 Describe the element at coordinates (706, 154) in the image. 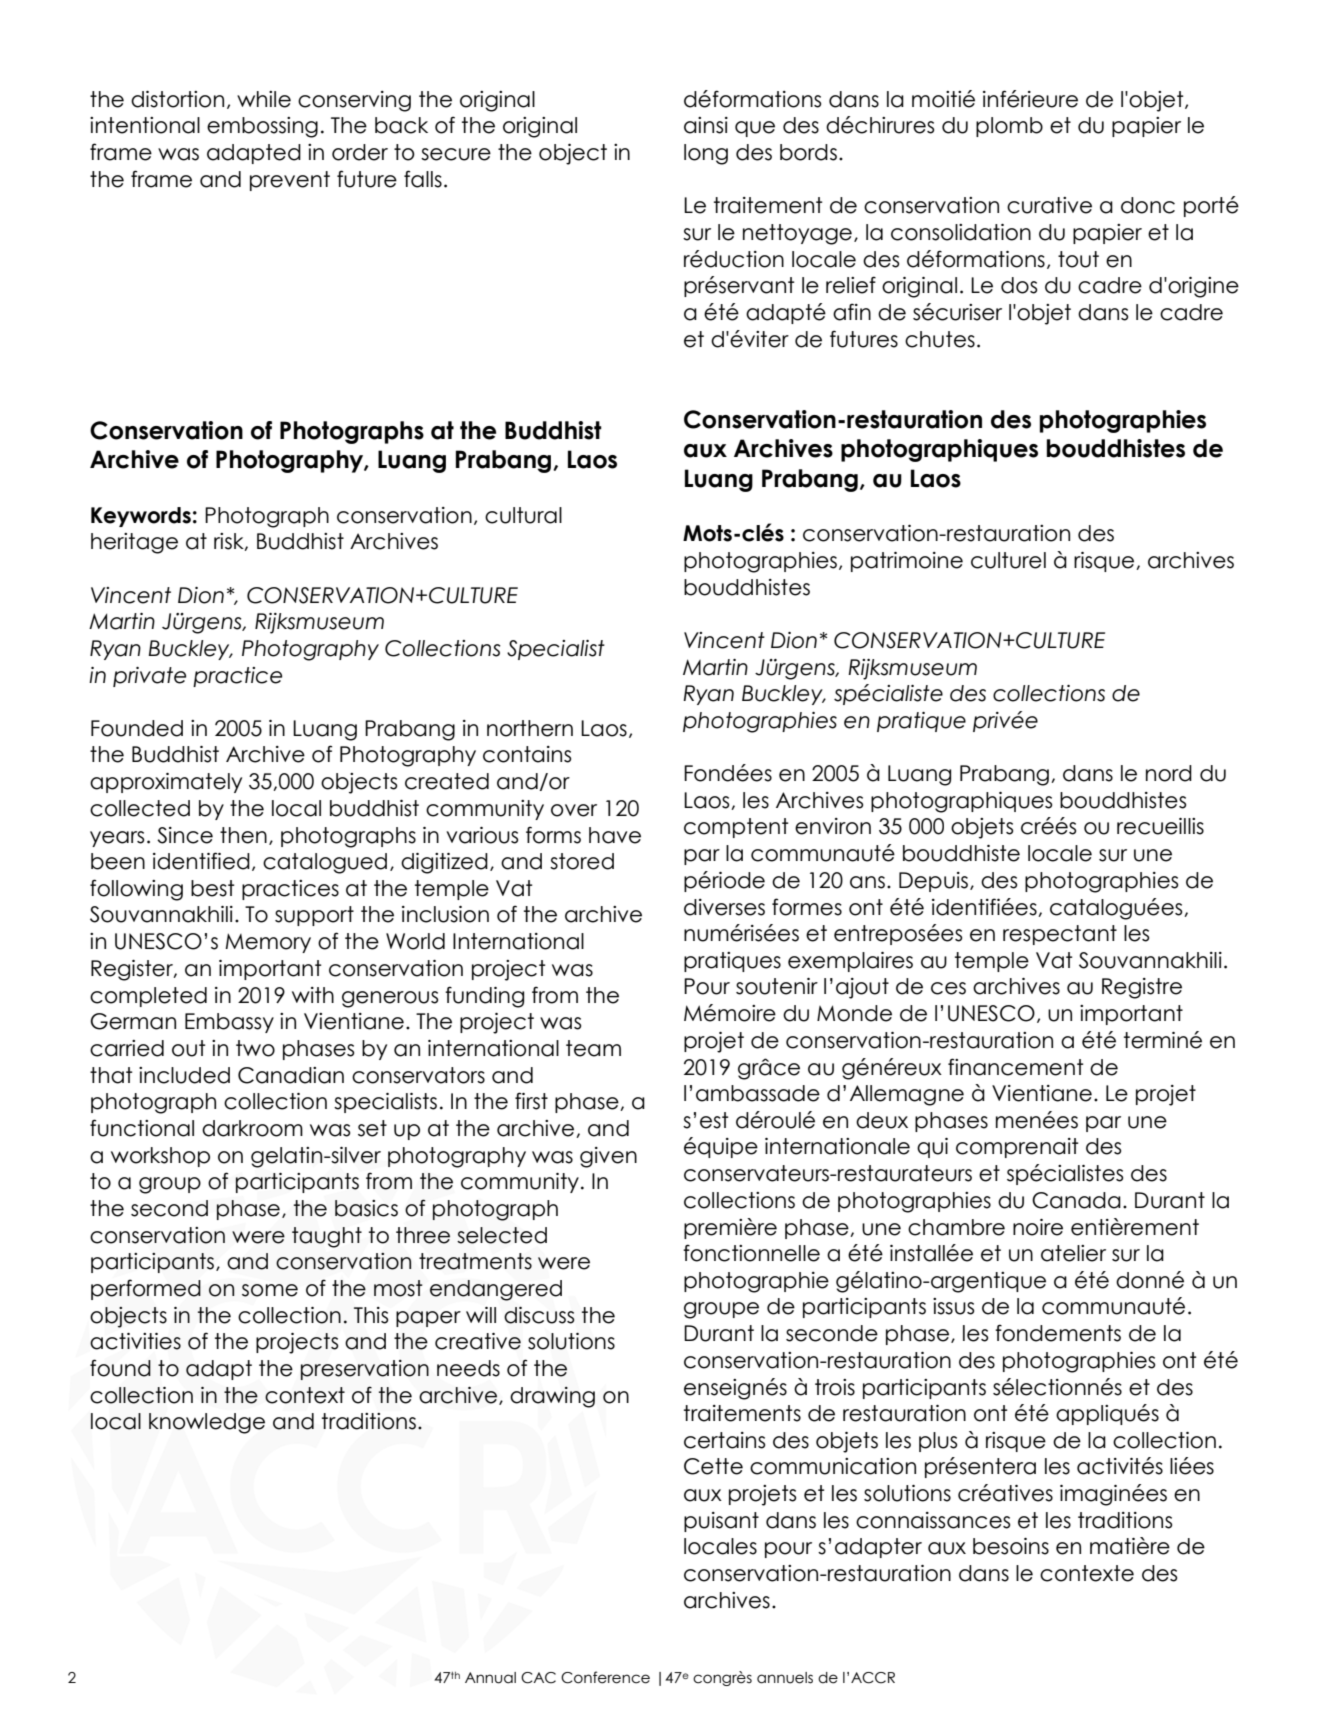

I see `long` at that location.
